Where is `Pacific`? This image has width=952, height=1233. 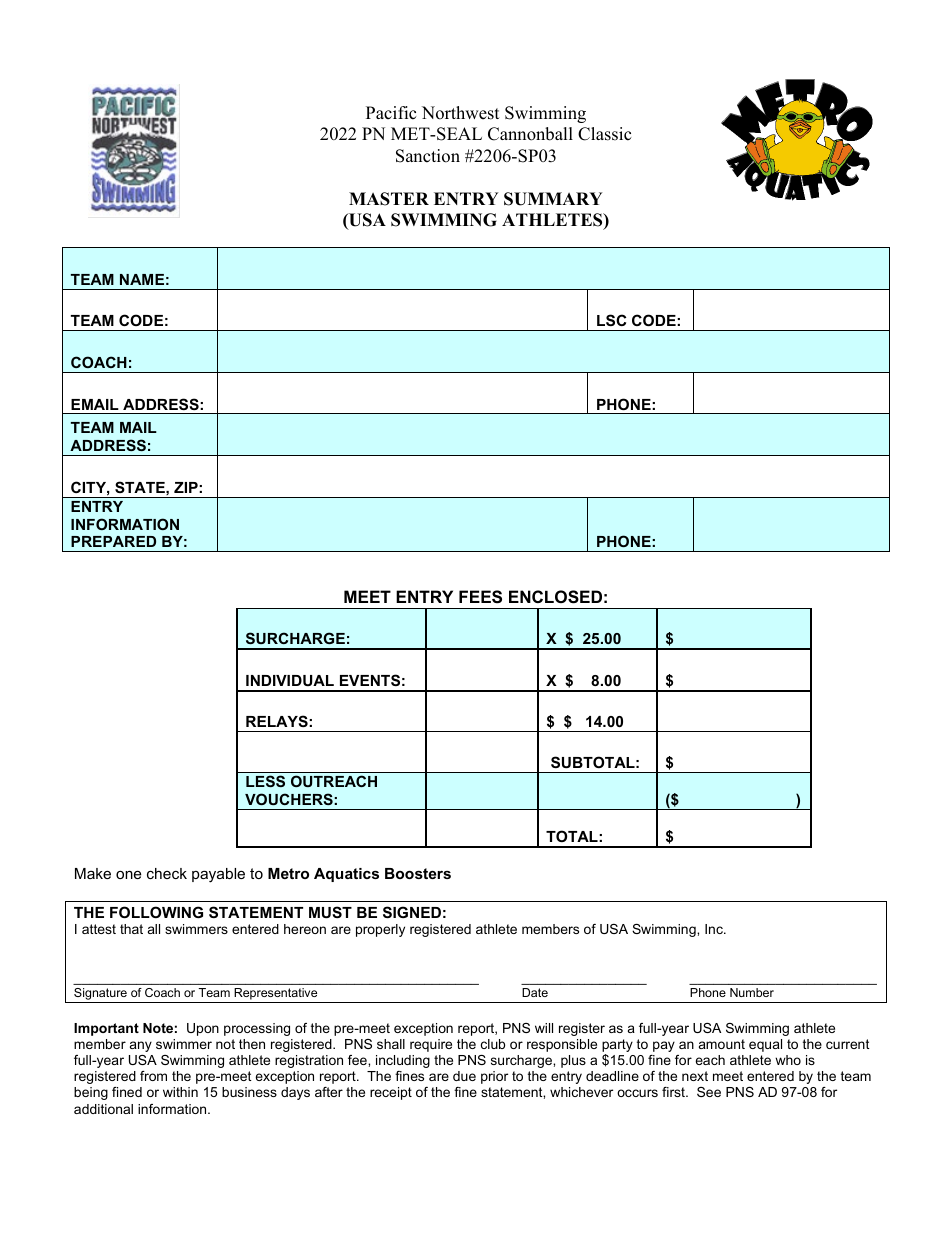 Pacific is located at coordinates (391, 113).
